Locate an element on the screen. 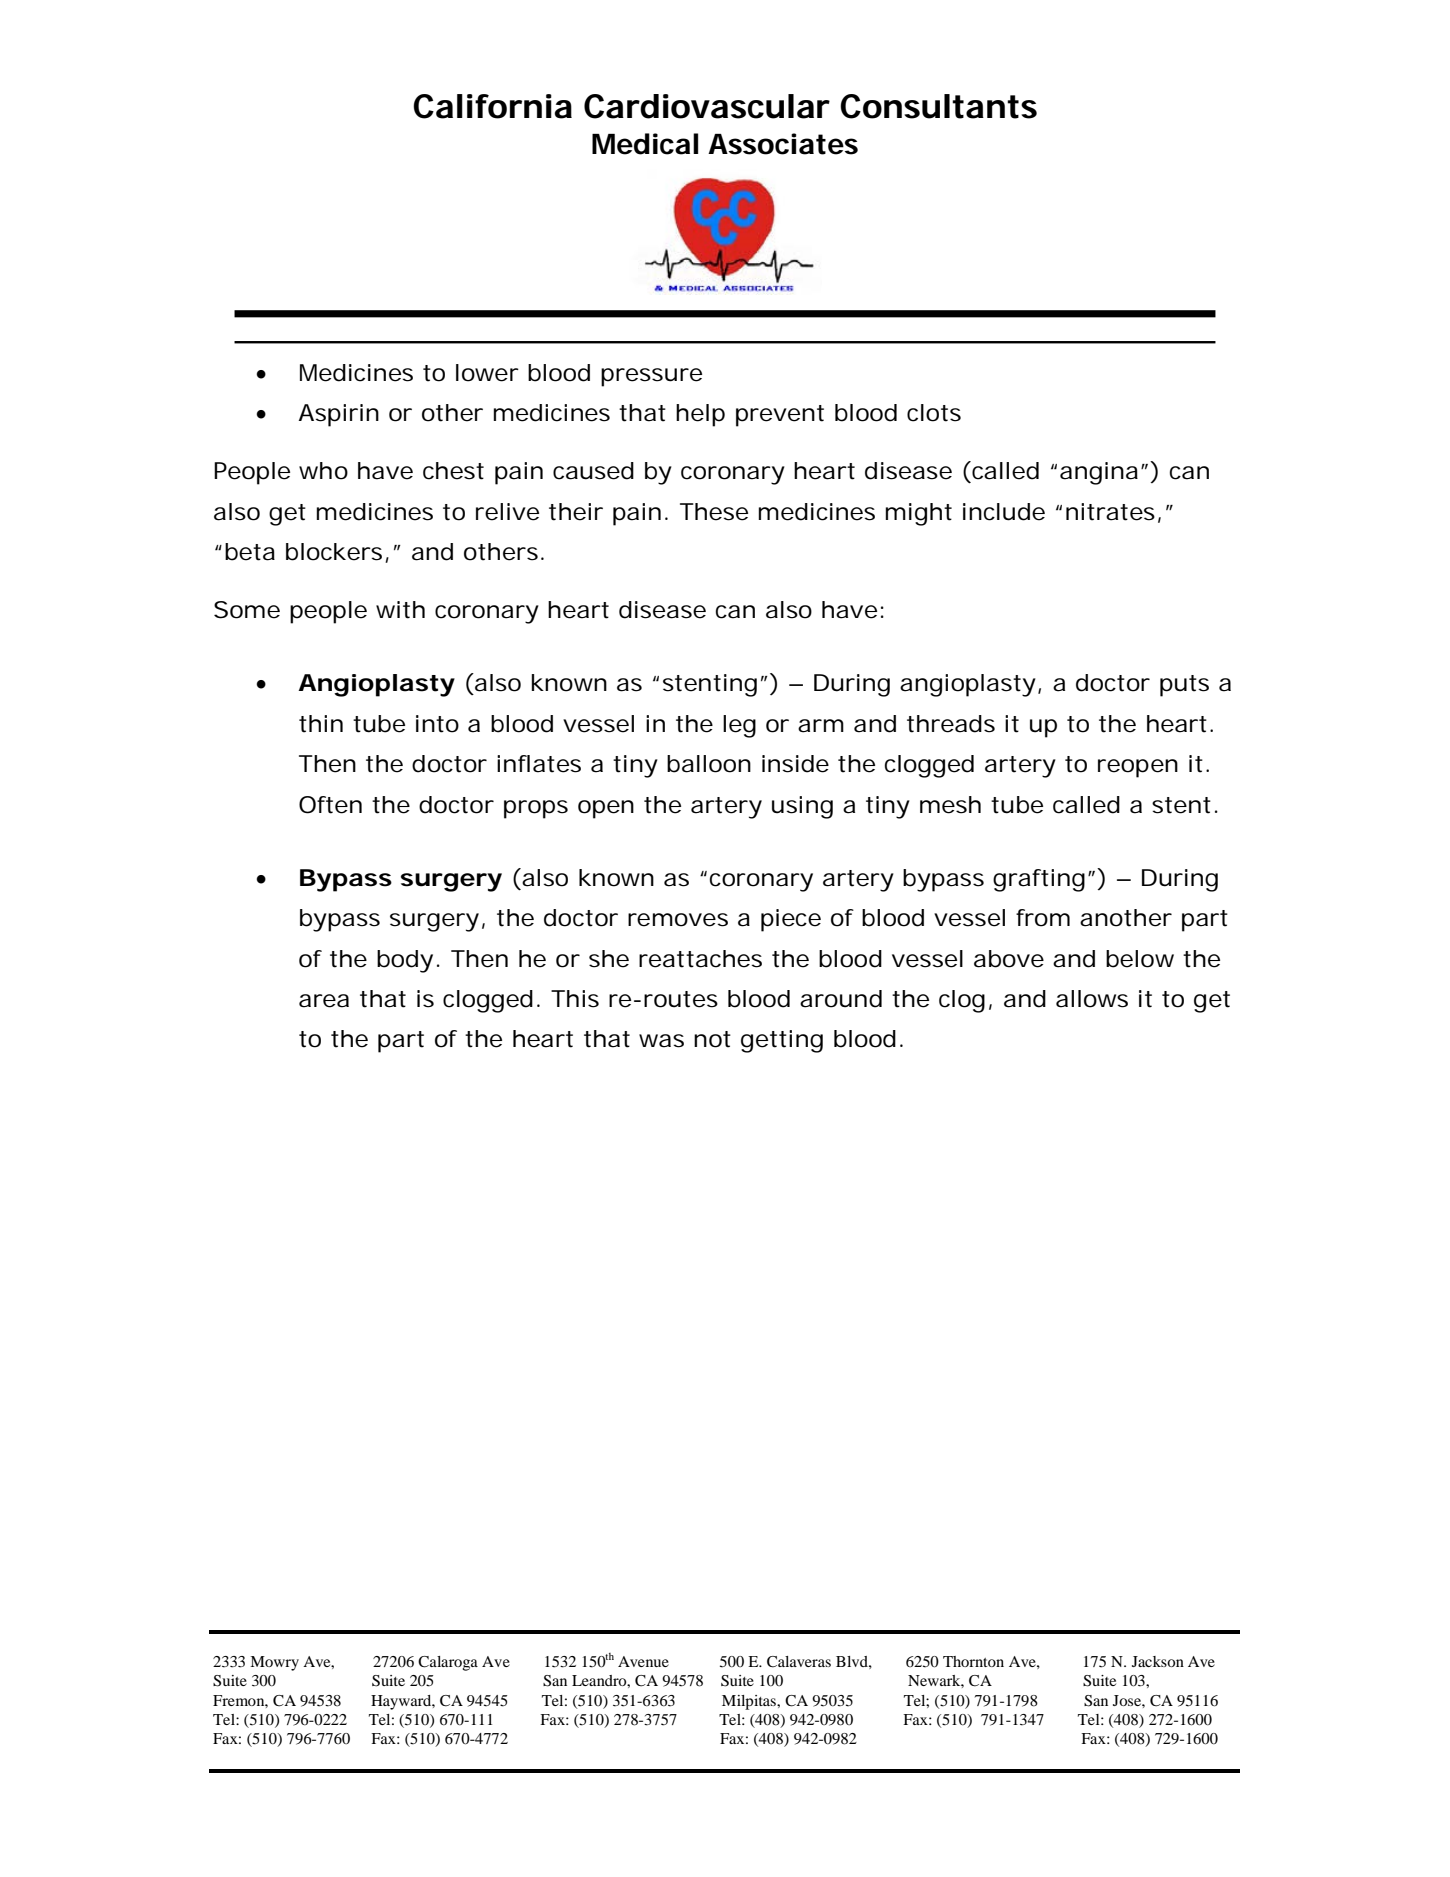 This screenshot has height=1877, width=1450. Consultants is located at coordinates (938, 106).
